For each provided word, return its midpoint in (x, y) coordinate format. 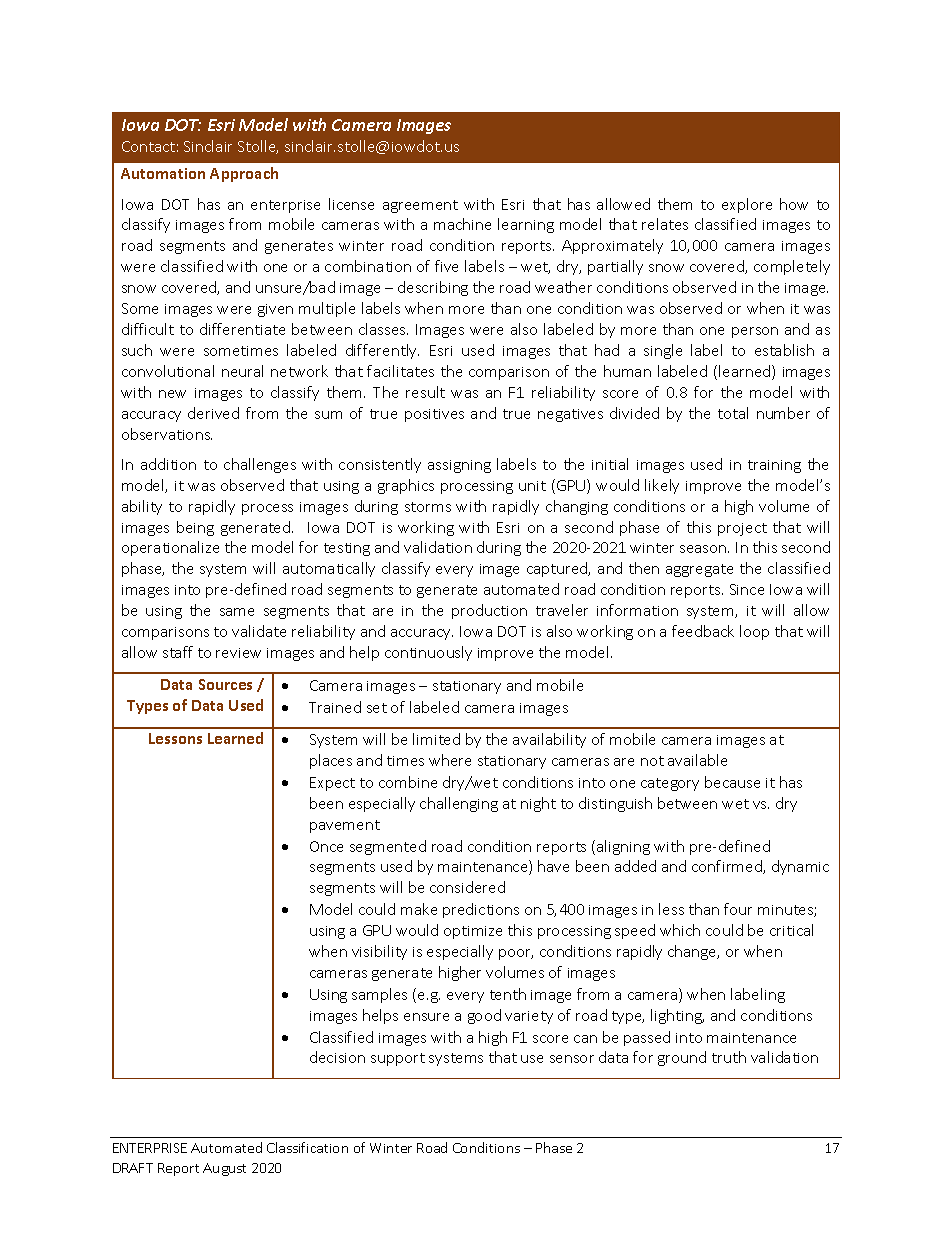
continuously (428, 653)
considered (467, 887)
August (224, 1169)
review (238, 653)
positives (434, 415)
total (733, 413)
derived (213, 413)
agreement (420, 206)
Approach (244, 174)
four (738, 909)
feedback (703, 631)
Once (326, 846)
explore (747, 205)
